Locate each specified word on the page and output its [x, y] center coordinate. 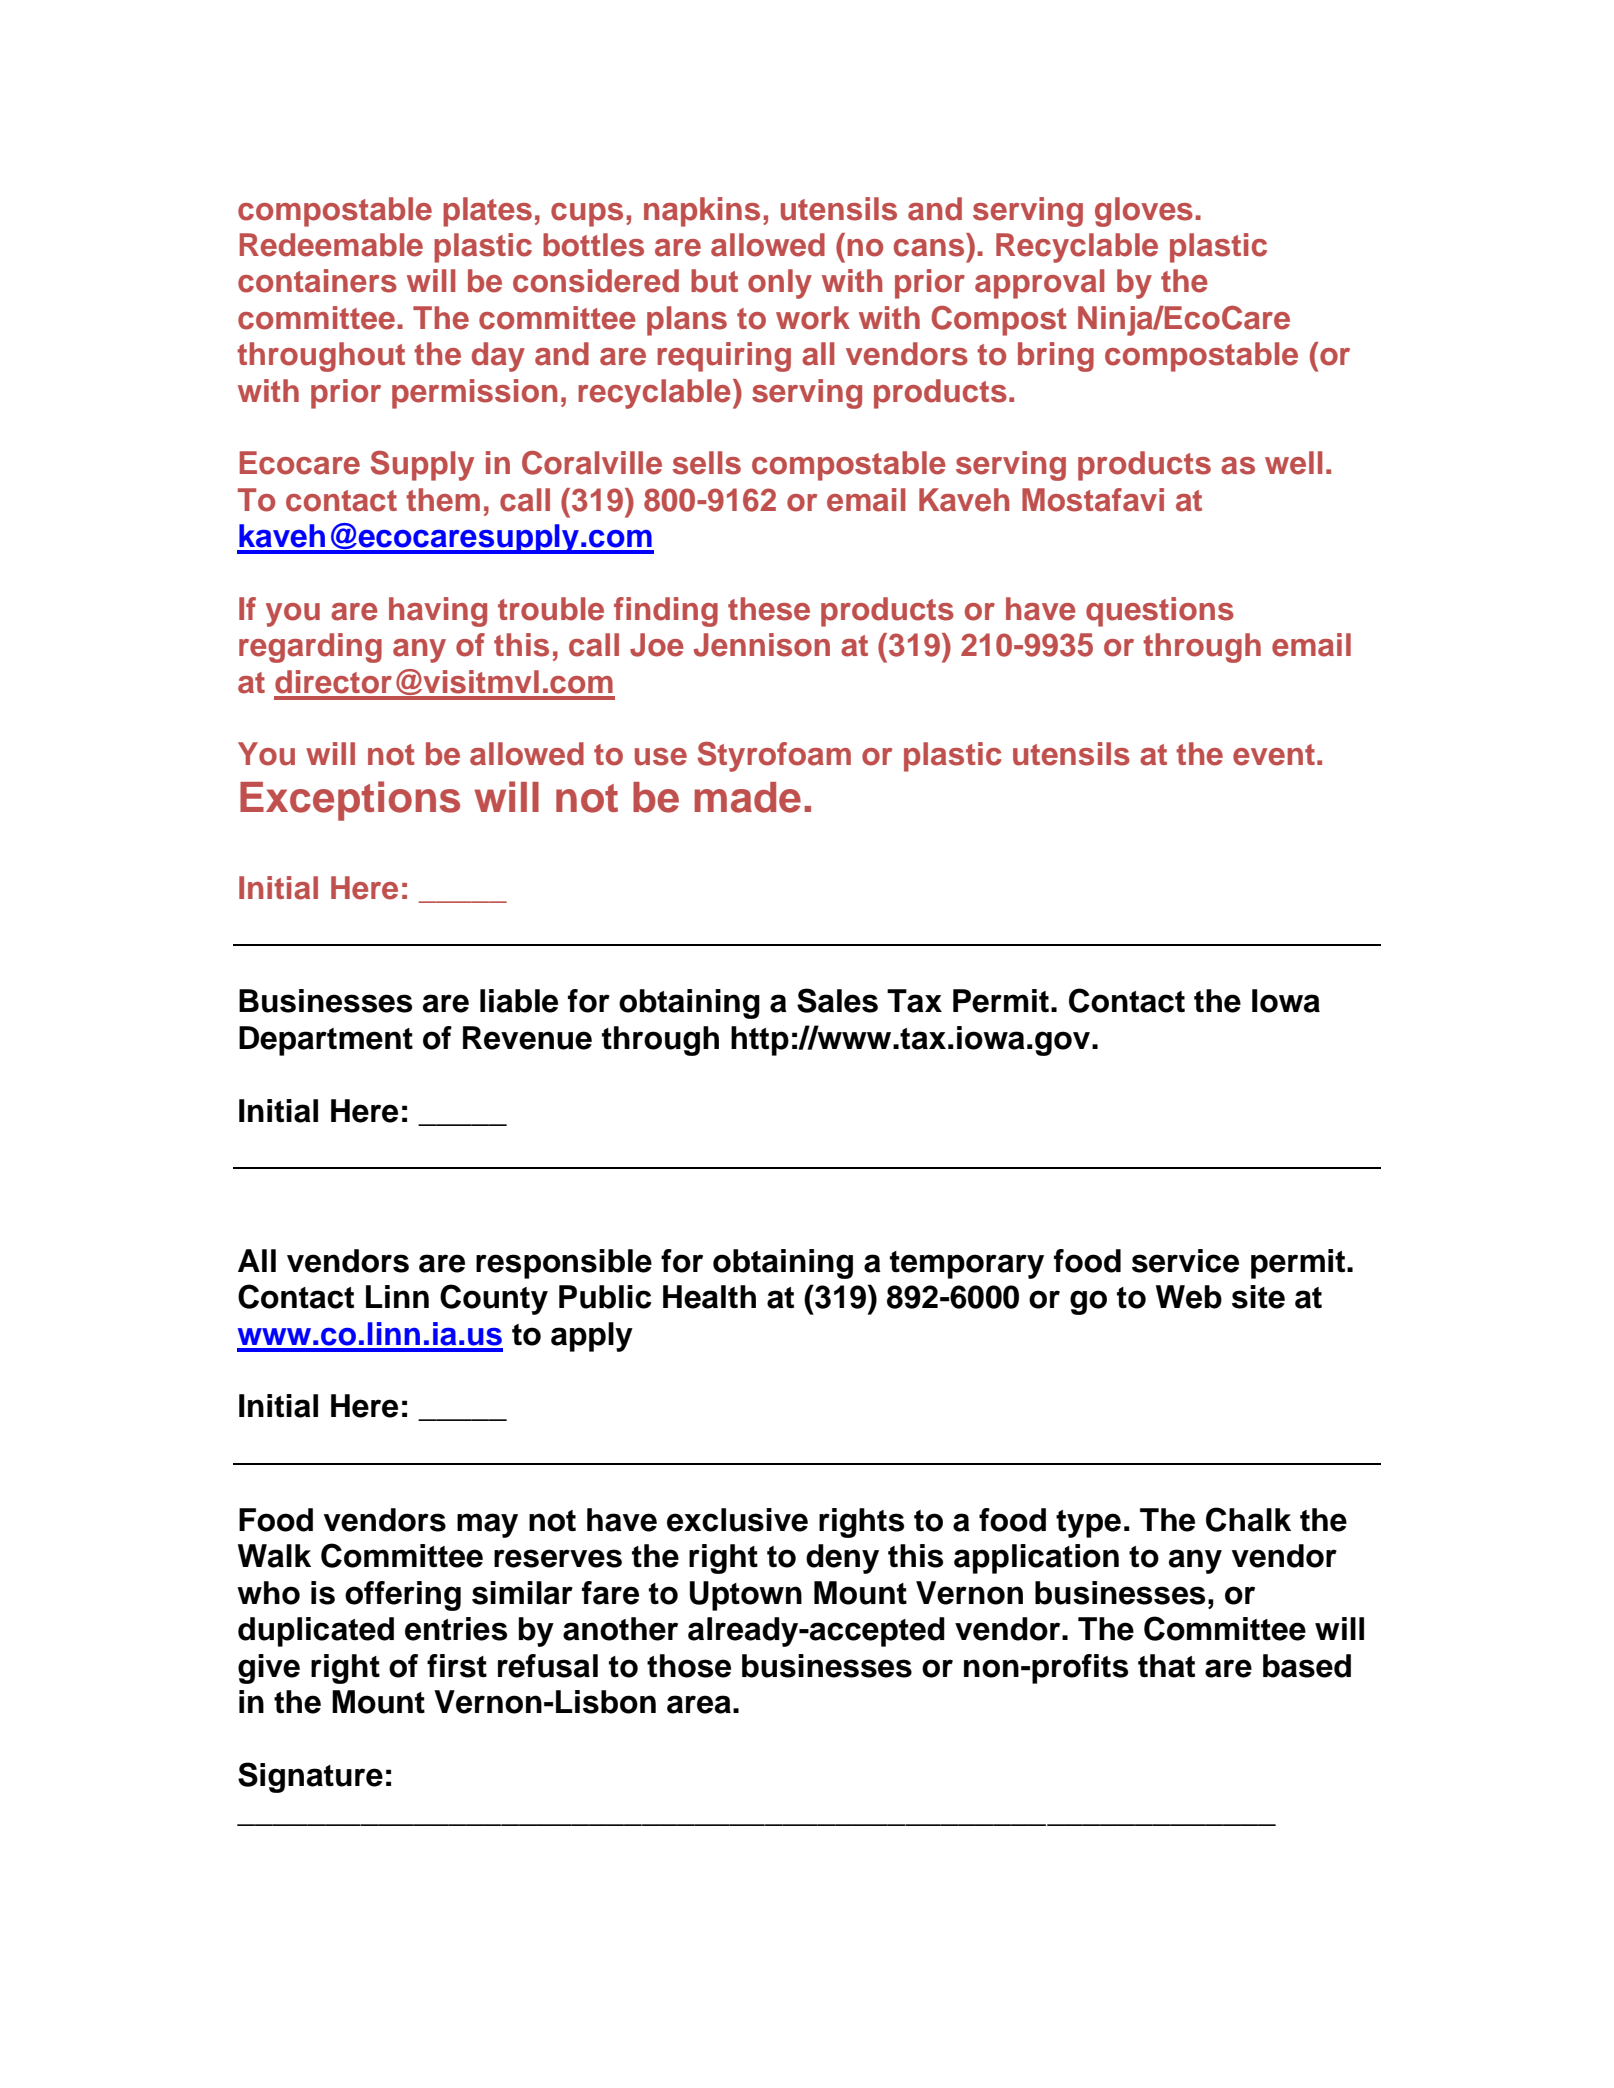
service [1185, 1261]
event [1274, 755]
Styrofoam [774, 757]
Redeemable [331, 245]
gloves [1144, 212]
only [780, 284]
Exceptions [350, 801]
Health [709, 1297]
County [494, 1299]
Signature [310, 1777]
